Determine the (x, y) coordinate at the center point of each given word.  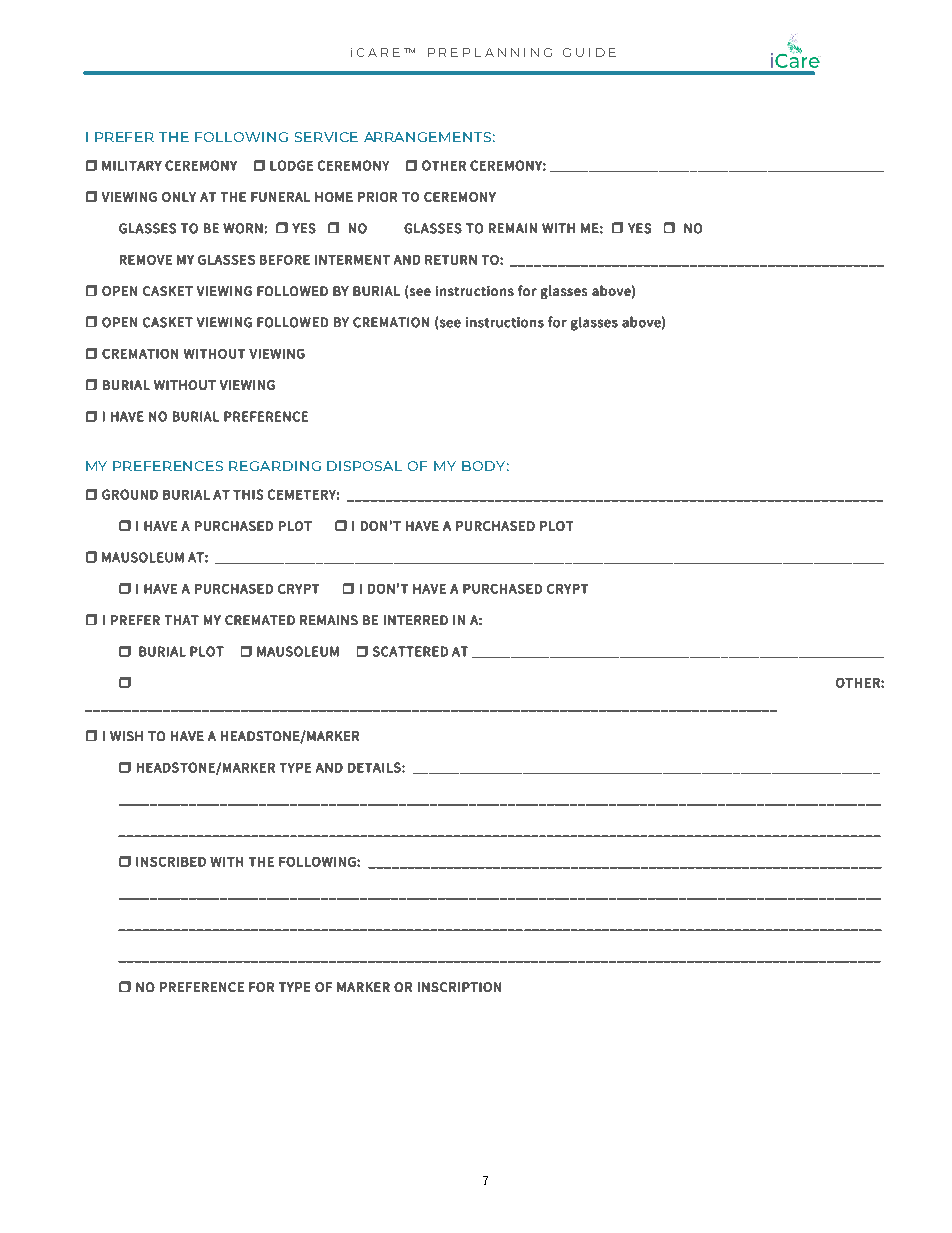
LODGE (291, 165)
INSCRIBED (171, 862)
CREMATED (260, 620)
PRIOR (377, 197)
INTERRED (416, 620)
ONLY (179, 197)
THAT (182, 620)
